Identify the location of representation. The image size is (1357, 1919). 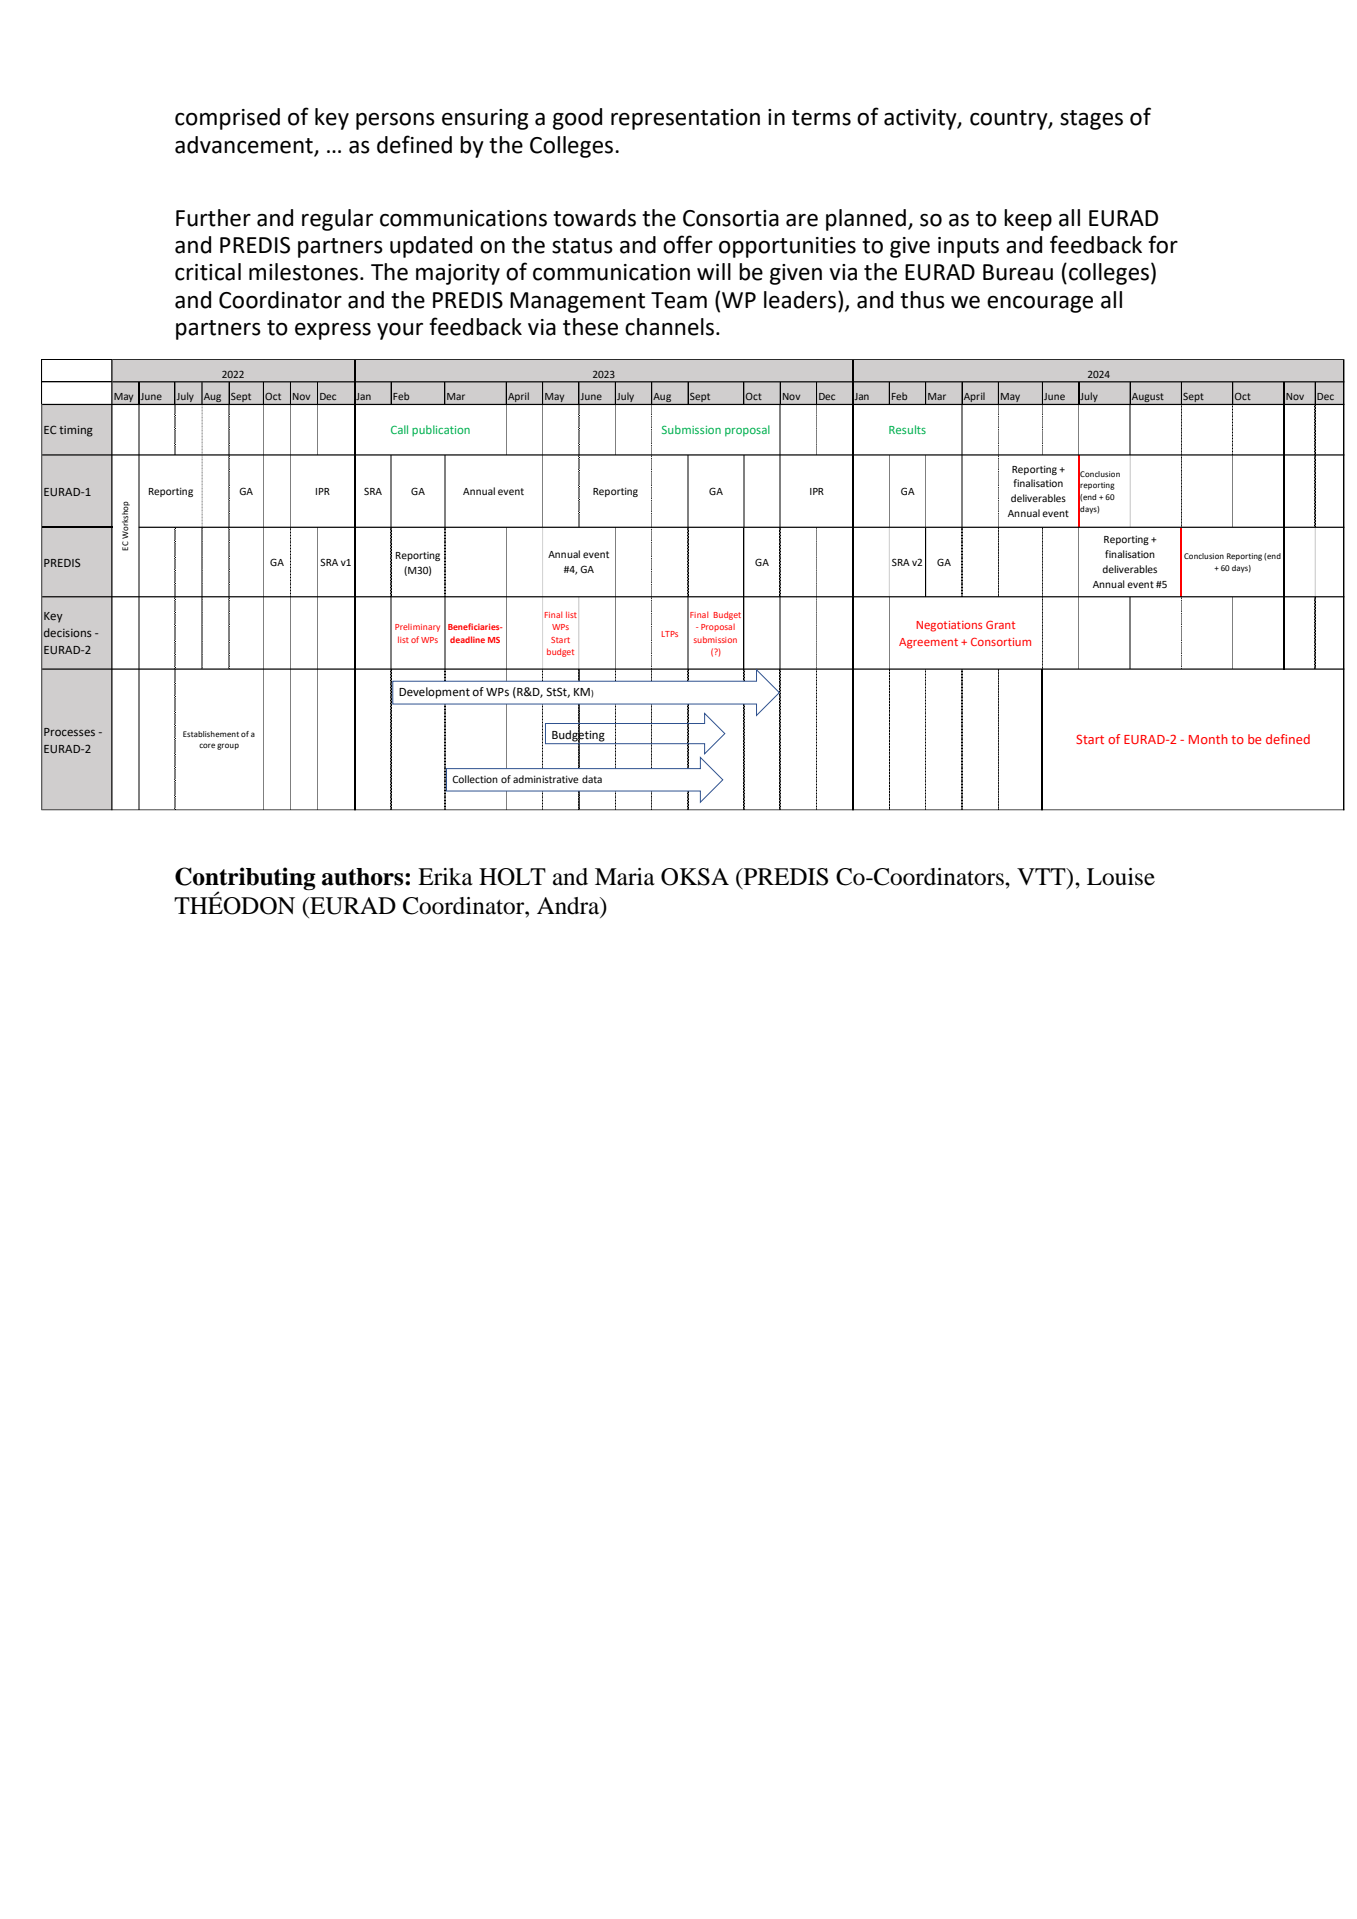
(685, 119).
